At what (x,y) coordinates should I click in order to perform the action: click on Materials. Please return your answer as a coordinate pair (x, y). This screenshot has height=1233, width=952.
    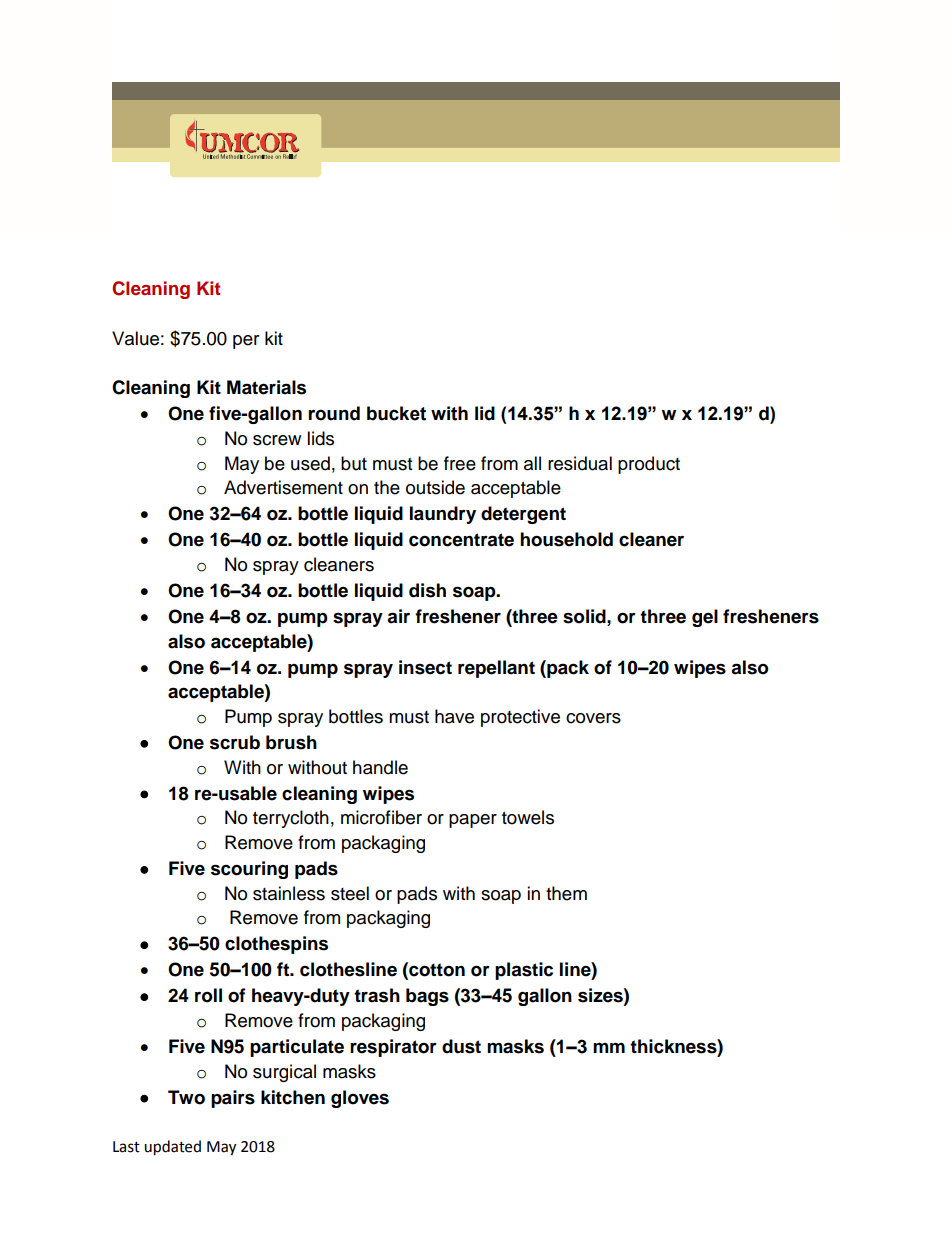
    Looking at the image, I should click on (266, 387).
